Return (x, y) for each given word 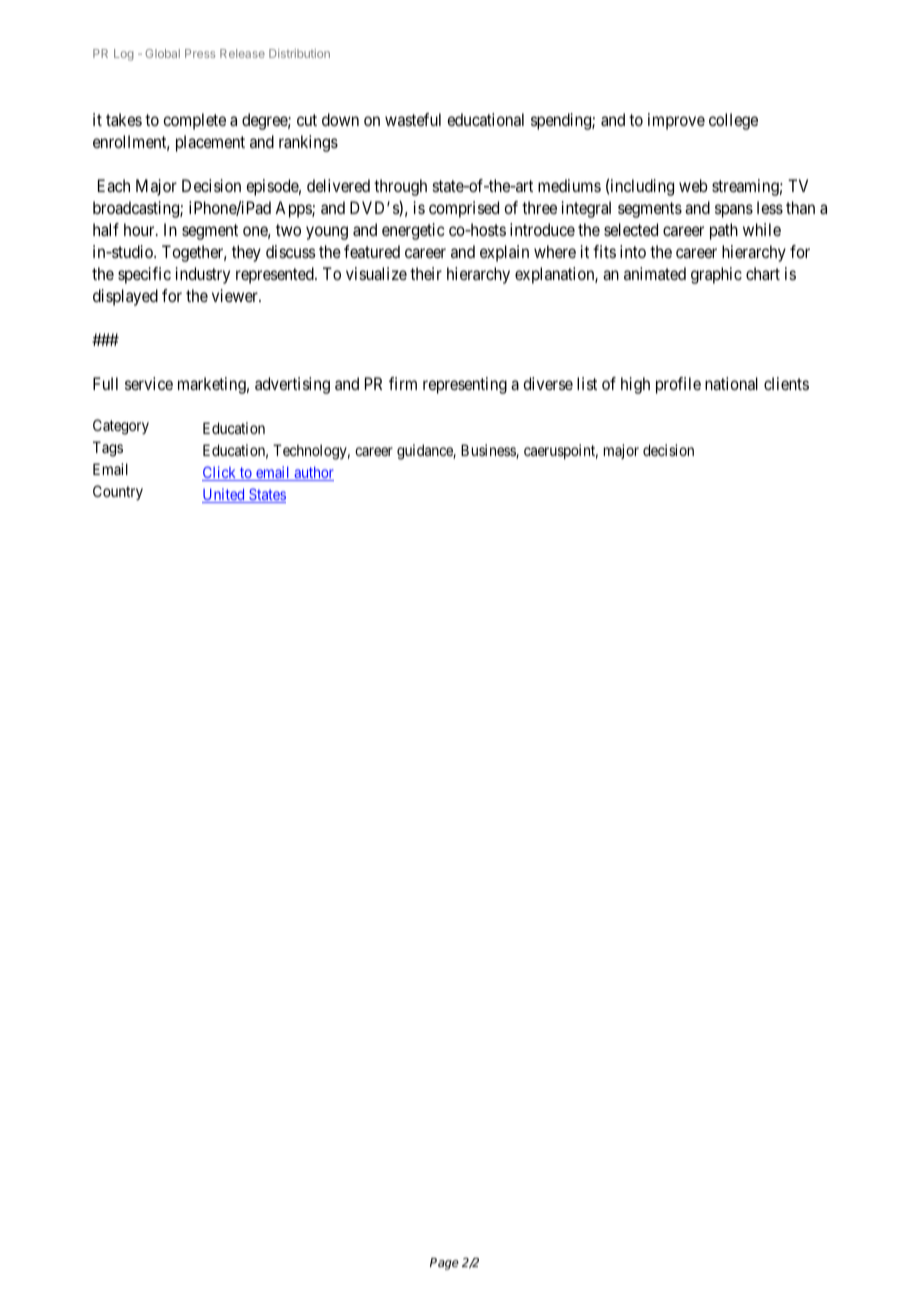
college (733, 121)
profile (678, 385)
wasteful (413, 119)
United (224, 495)
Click (220, 473)
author (313, 474)
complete (194, 121)
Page (444, 1264)
